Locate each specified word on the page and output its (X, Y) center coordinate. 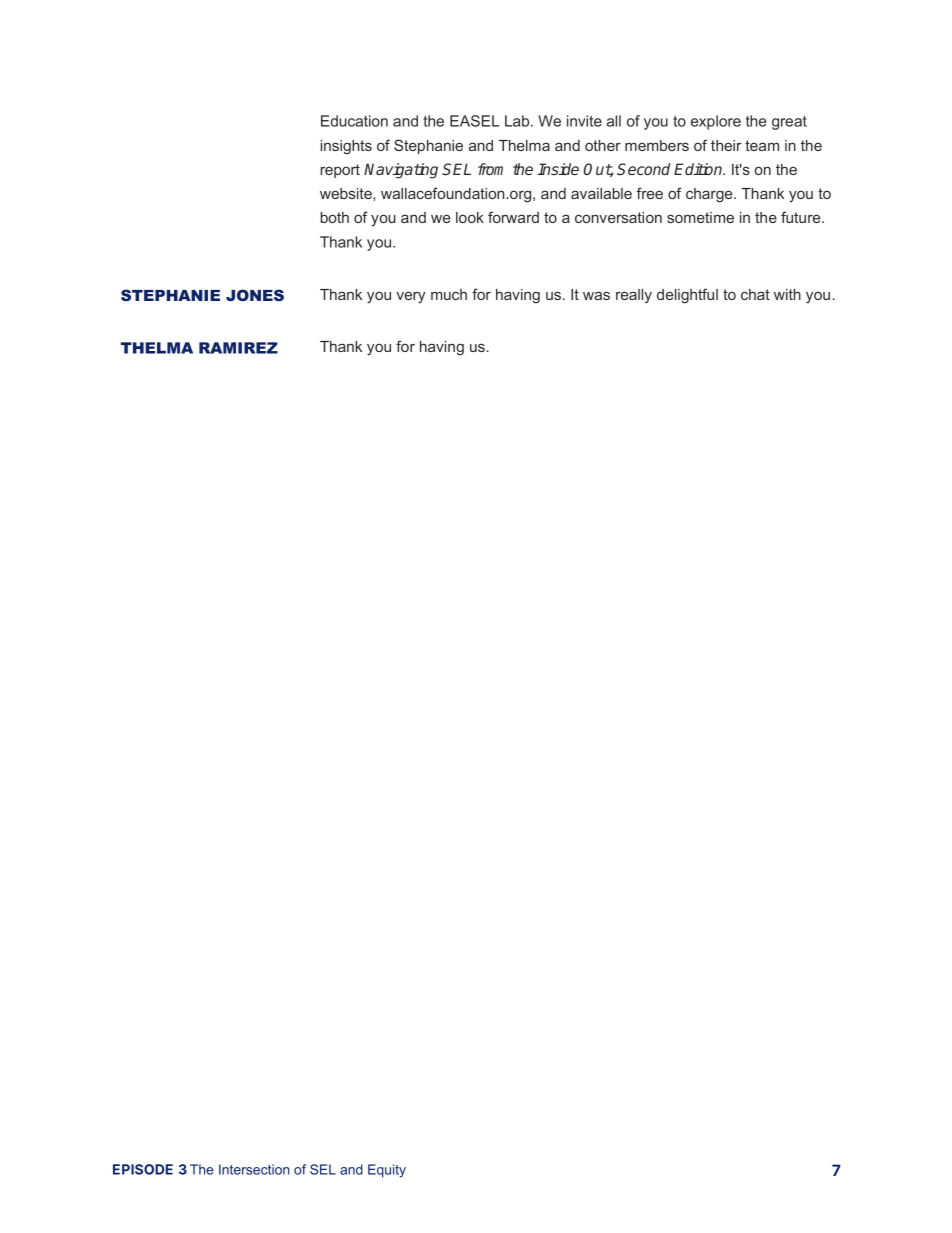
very (411, 297)
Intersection (254, 1169)
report (340, 171)
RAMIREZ (238, 348)
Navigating (401, 171)
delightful (687, 296)
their (726, 145)
